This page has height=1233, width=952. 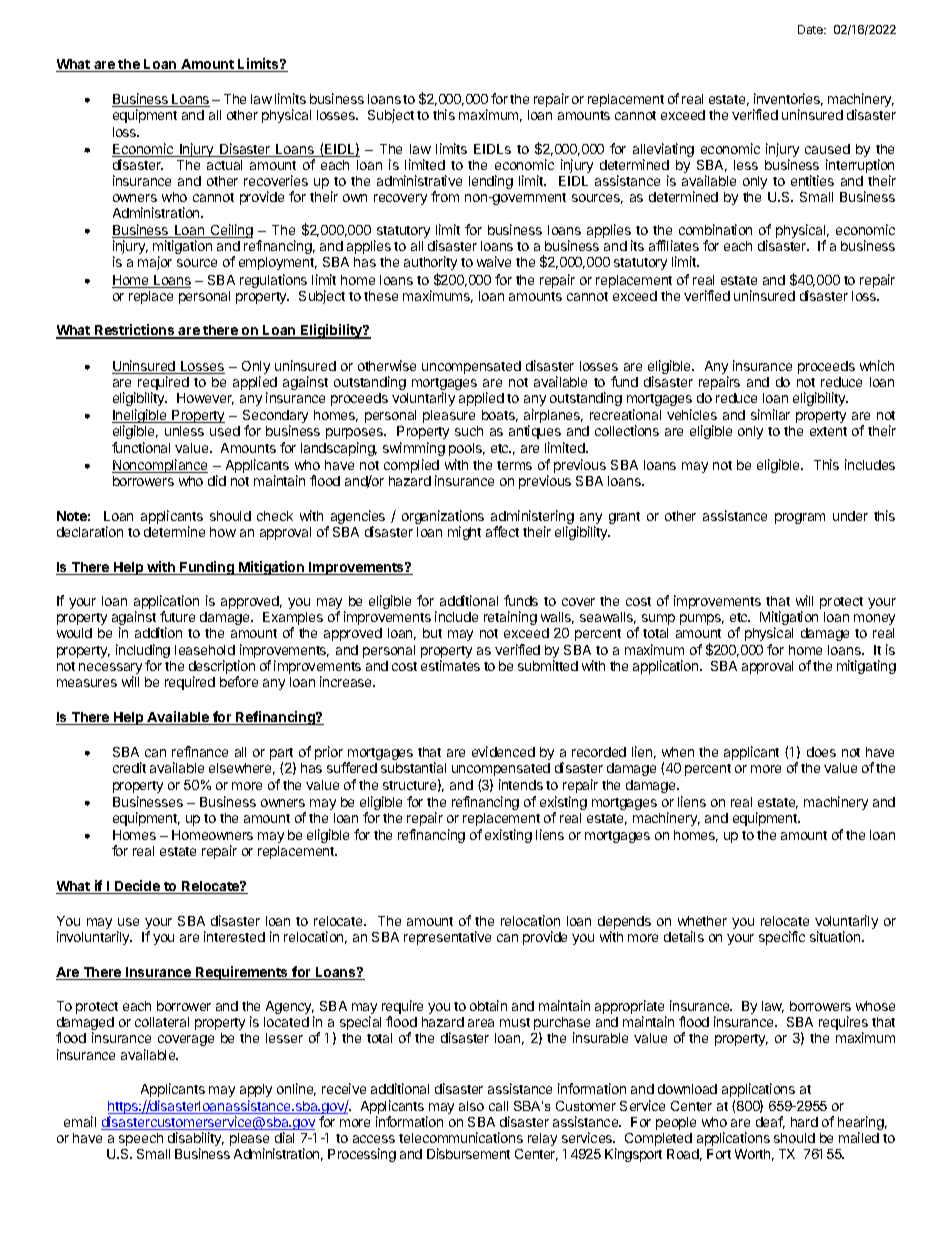 What do you see at coordinates (471, 1106) in the page?
I see `also` at bounding box center [471, 1106].
